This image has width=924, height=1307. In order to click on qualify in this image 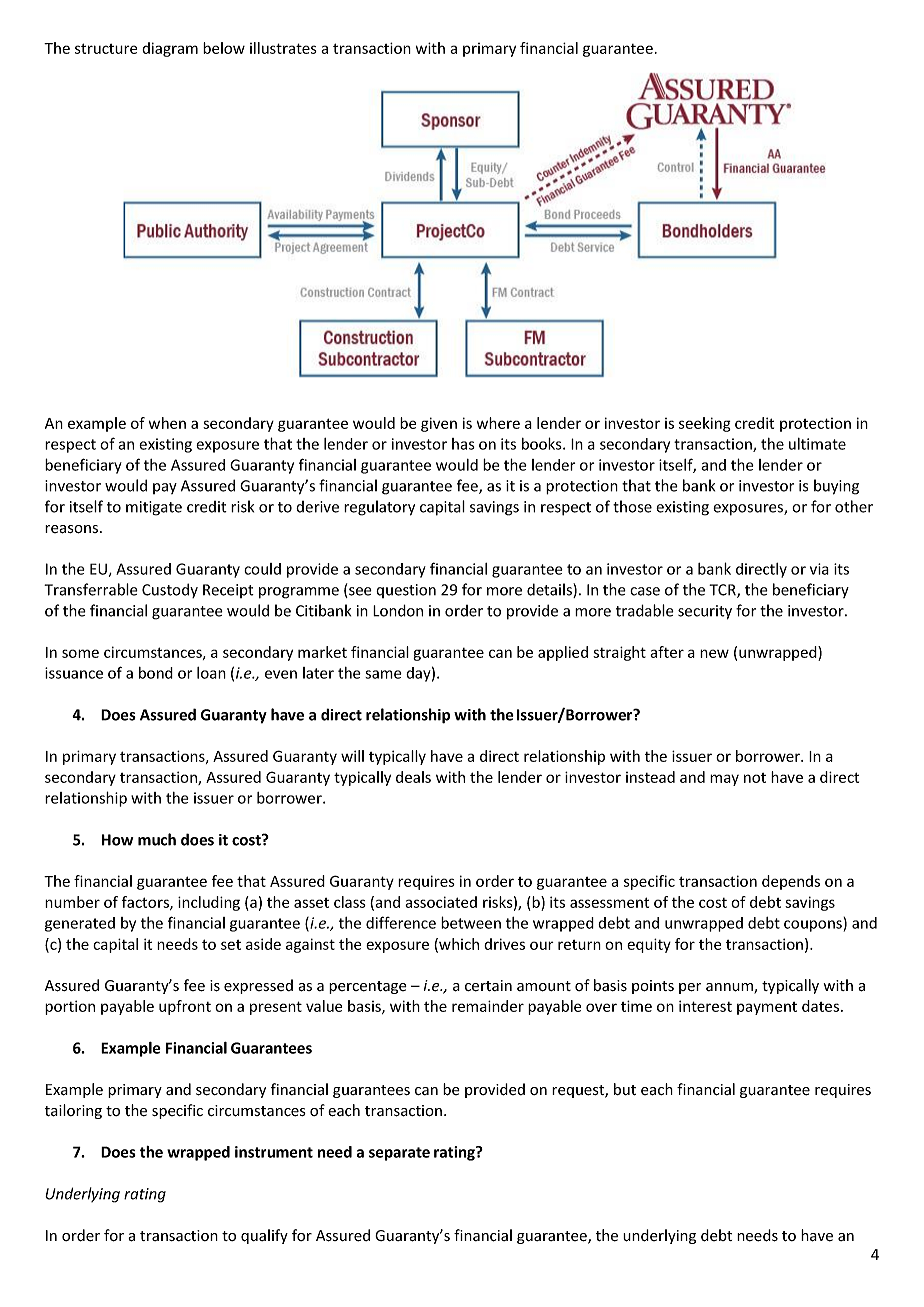, I will do `click(264, 1236)`.
